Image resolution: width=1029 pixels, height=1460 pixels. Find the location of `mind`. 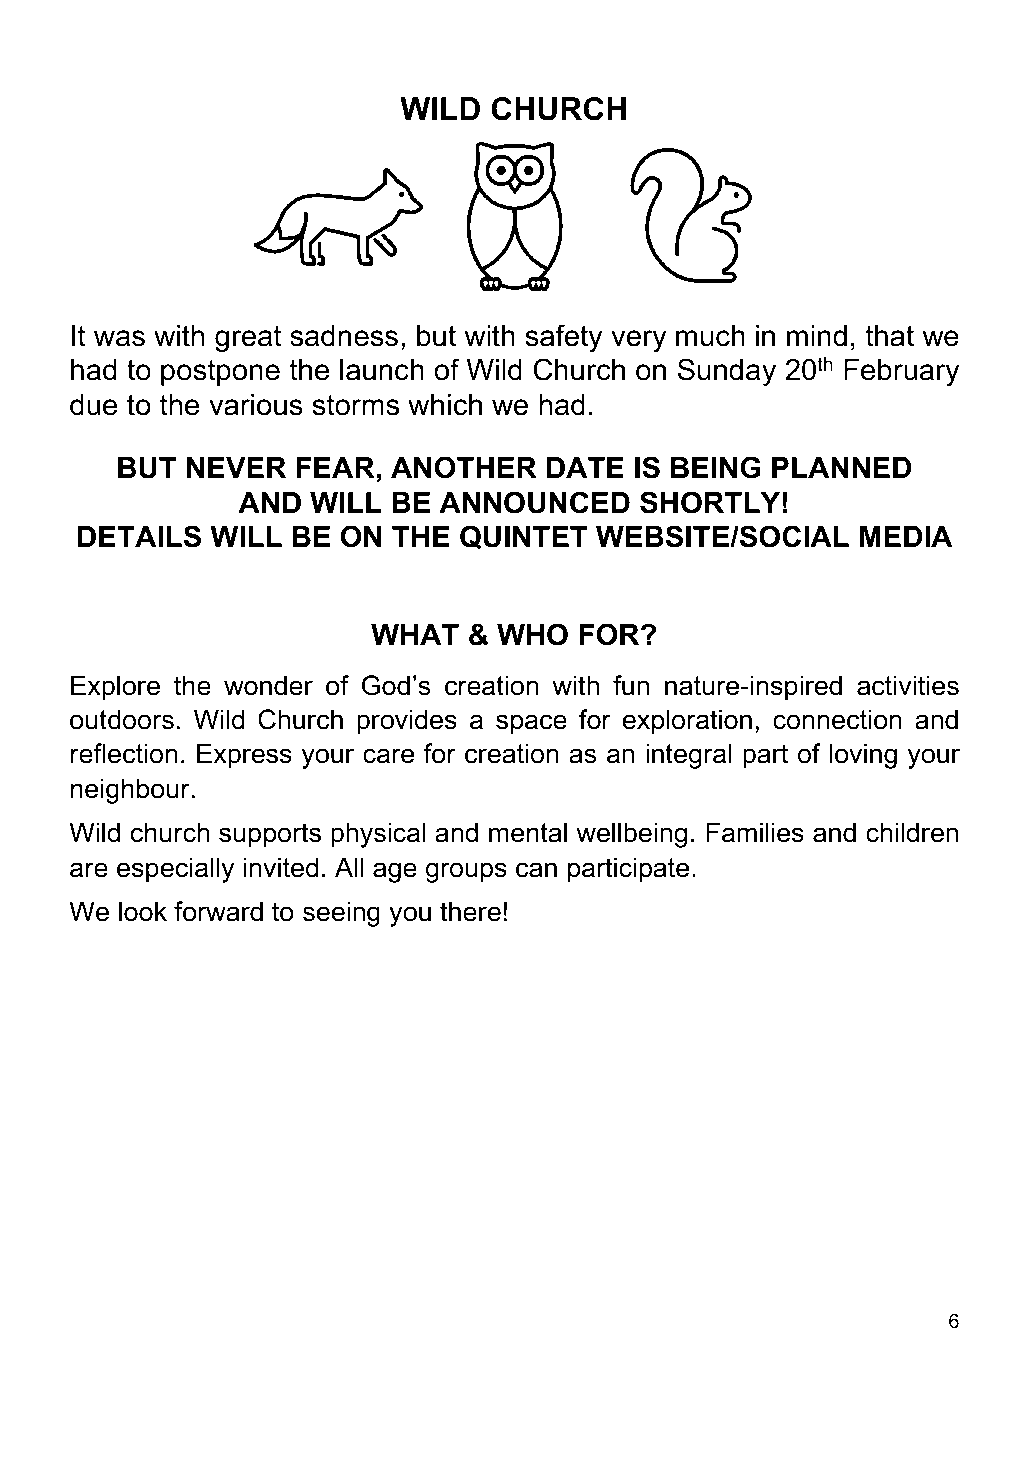

mind is located at coordinates (817, 336).
